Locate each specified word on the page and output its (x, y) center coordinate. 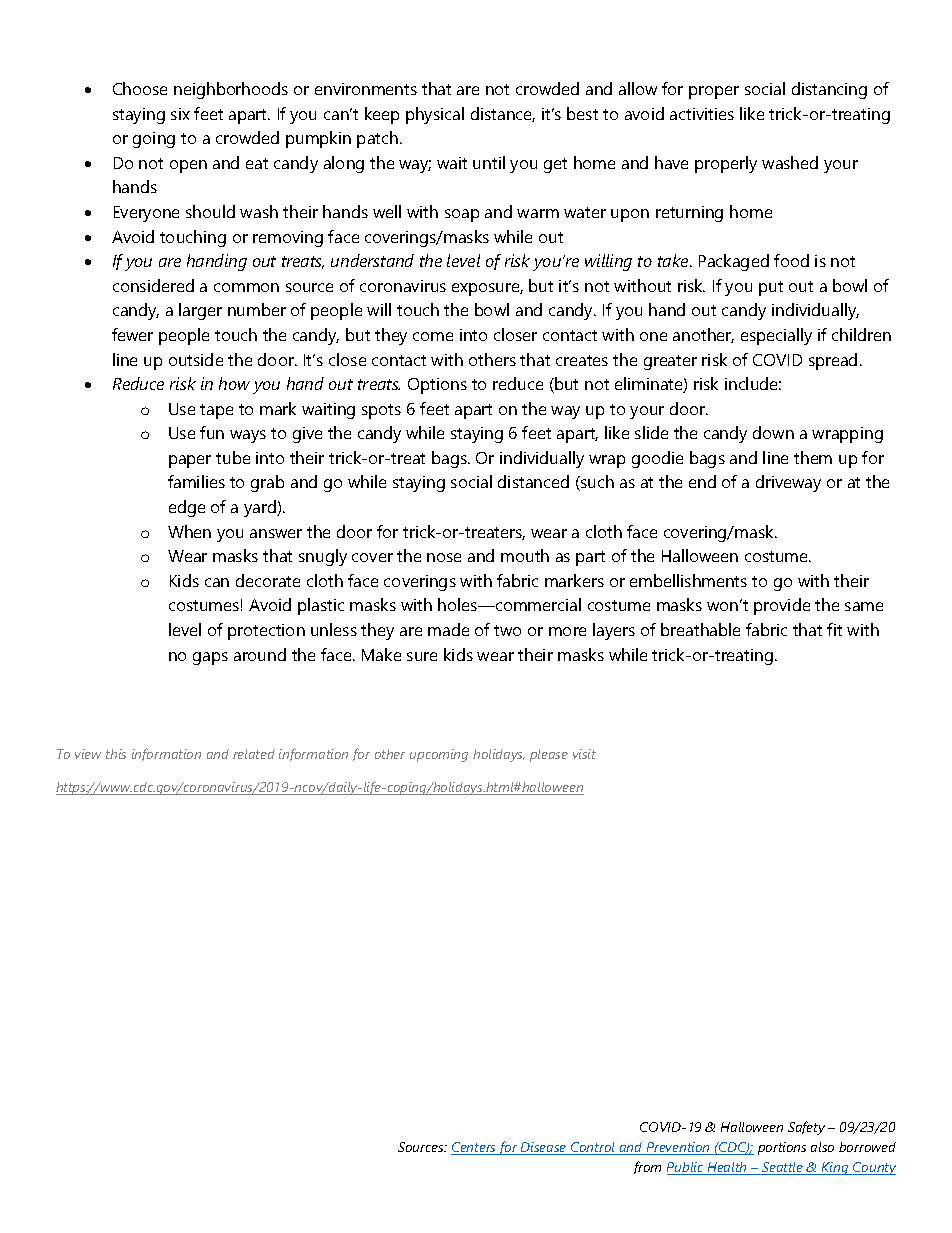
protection (266, 632)
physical (435, 115)
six (180, 114)
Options (437, 386)
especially (776, 336)
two (507, 630)
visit (584, 754)
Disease (544, 1148)
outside (196, 359)
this (116, 754)
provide (782, 606)
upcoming (439, 755)
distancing (829, 90)
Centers (475, 1148)
